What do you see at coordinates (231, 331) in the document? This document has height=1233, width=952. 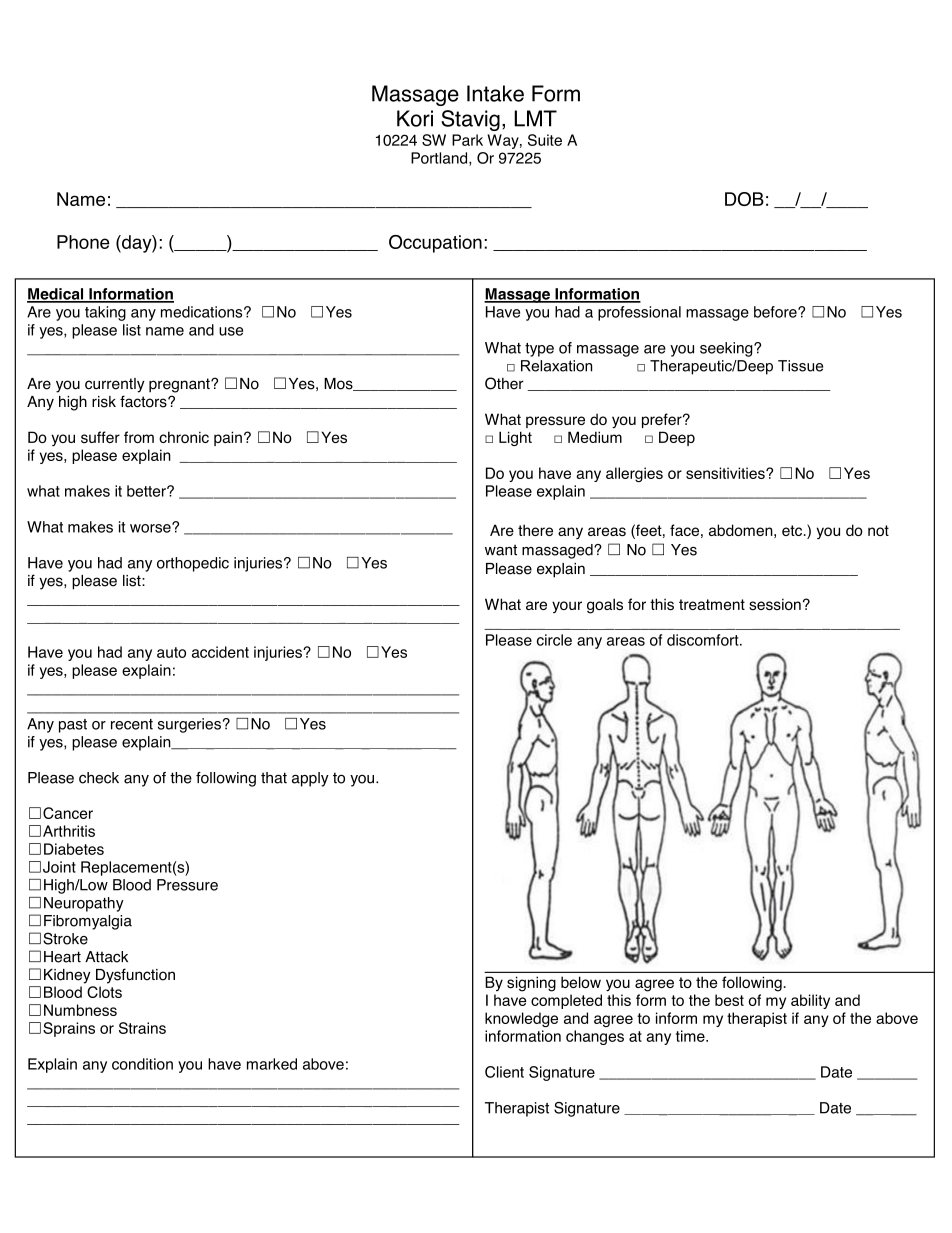 I see `use` at bounding box center [231, 331].
